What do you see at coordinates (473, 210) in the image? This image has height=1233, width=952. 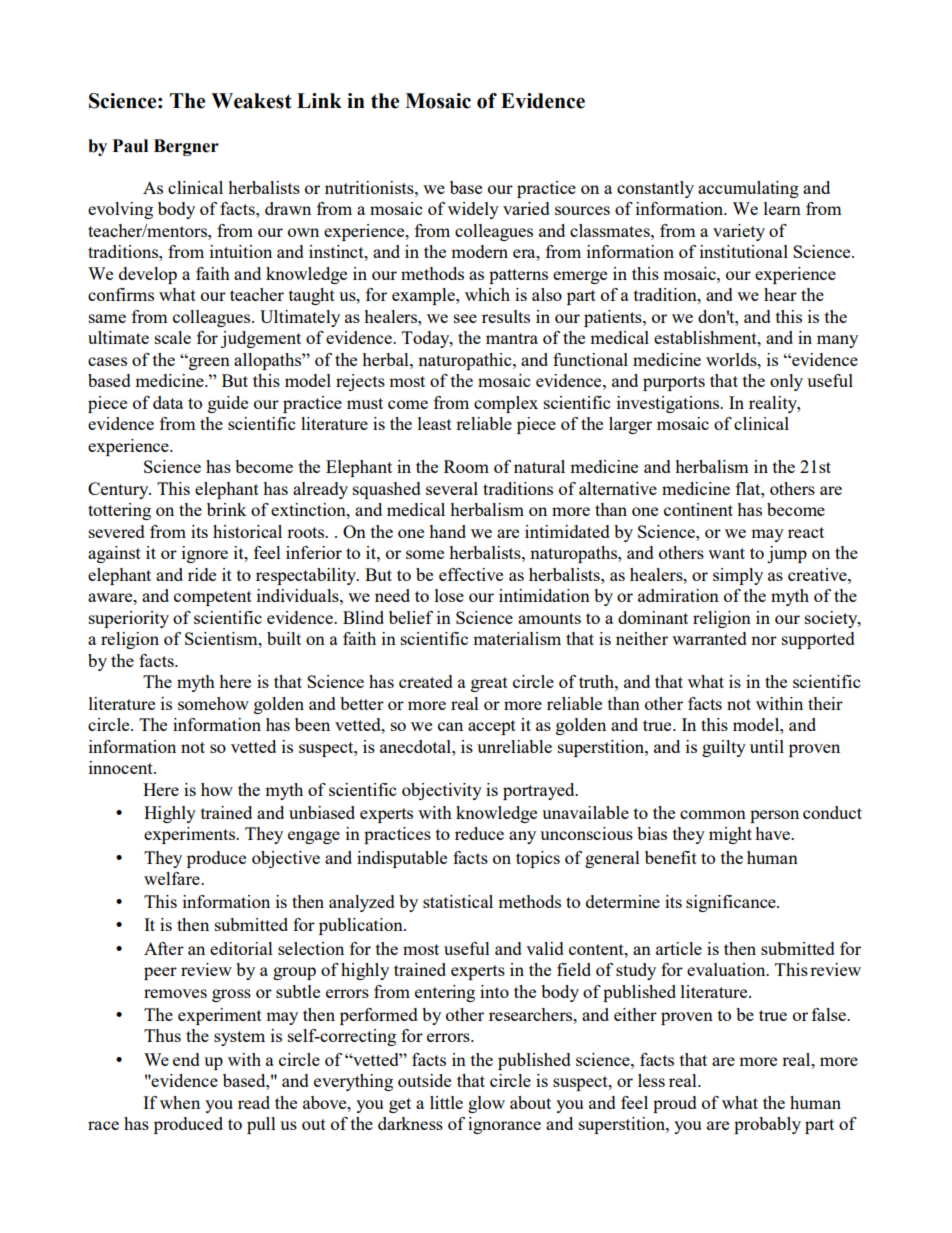 I see `widely` at bounding box center [473, 210].
